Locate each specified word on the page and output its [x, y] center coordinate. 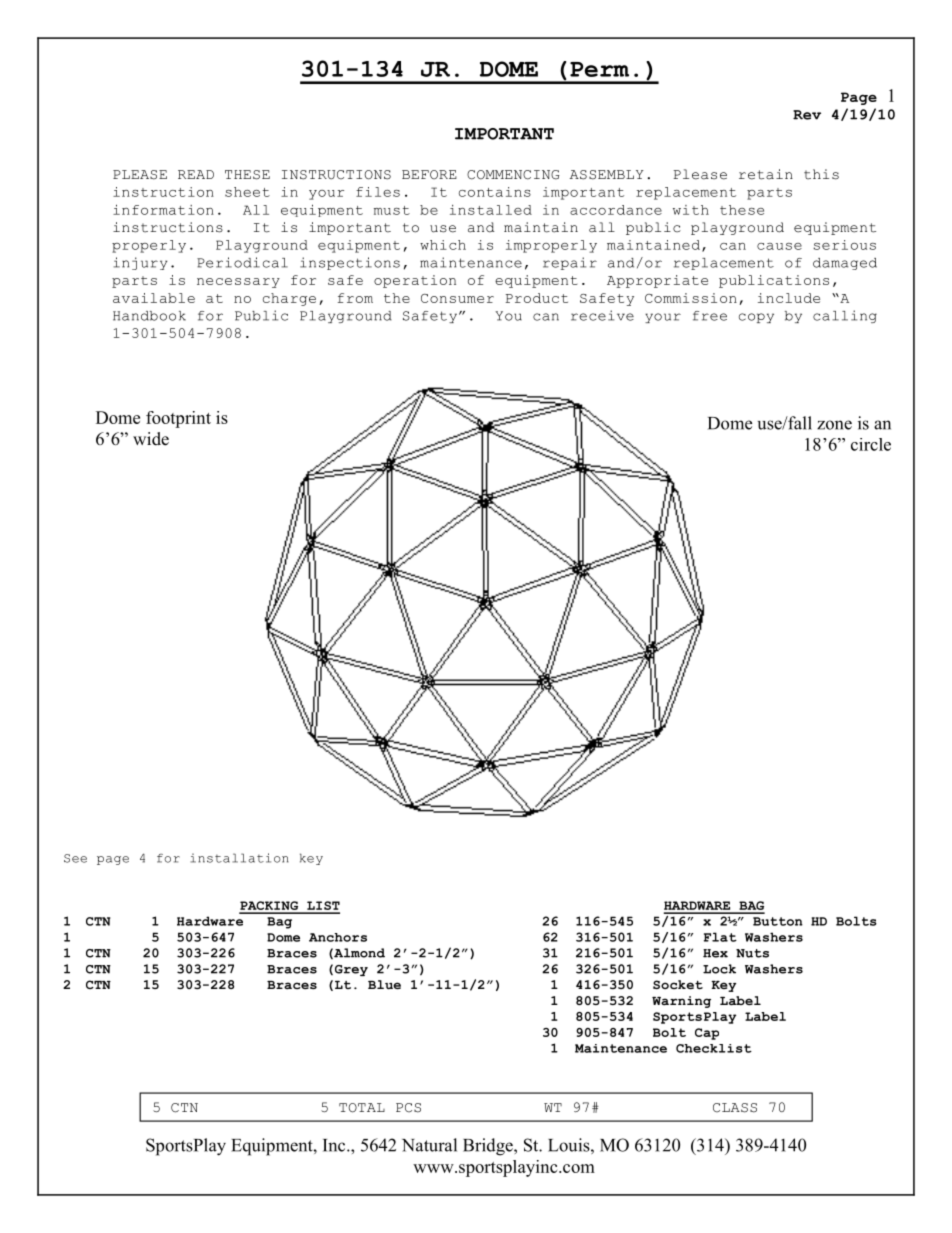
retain [766, 174]
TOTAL [362, 1108]
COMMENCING [513, 175]
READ [196, 174]
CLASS [735, 1108]
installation [239, 858]
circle [871, 444]
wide [151, 439]
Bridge [489, 1147]
